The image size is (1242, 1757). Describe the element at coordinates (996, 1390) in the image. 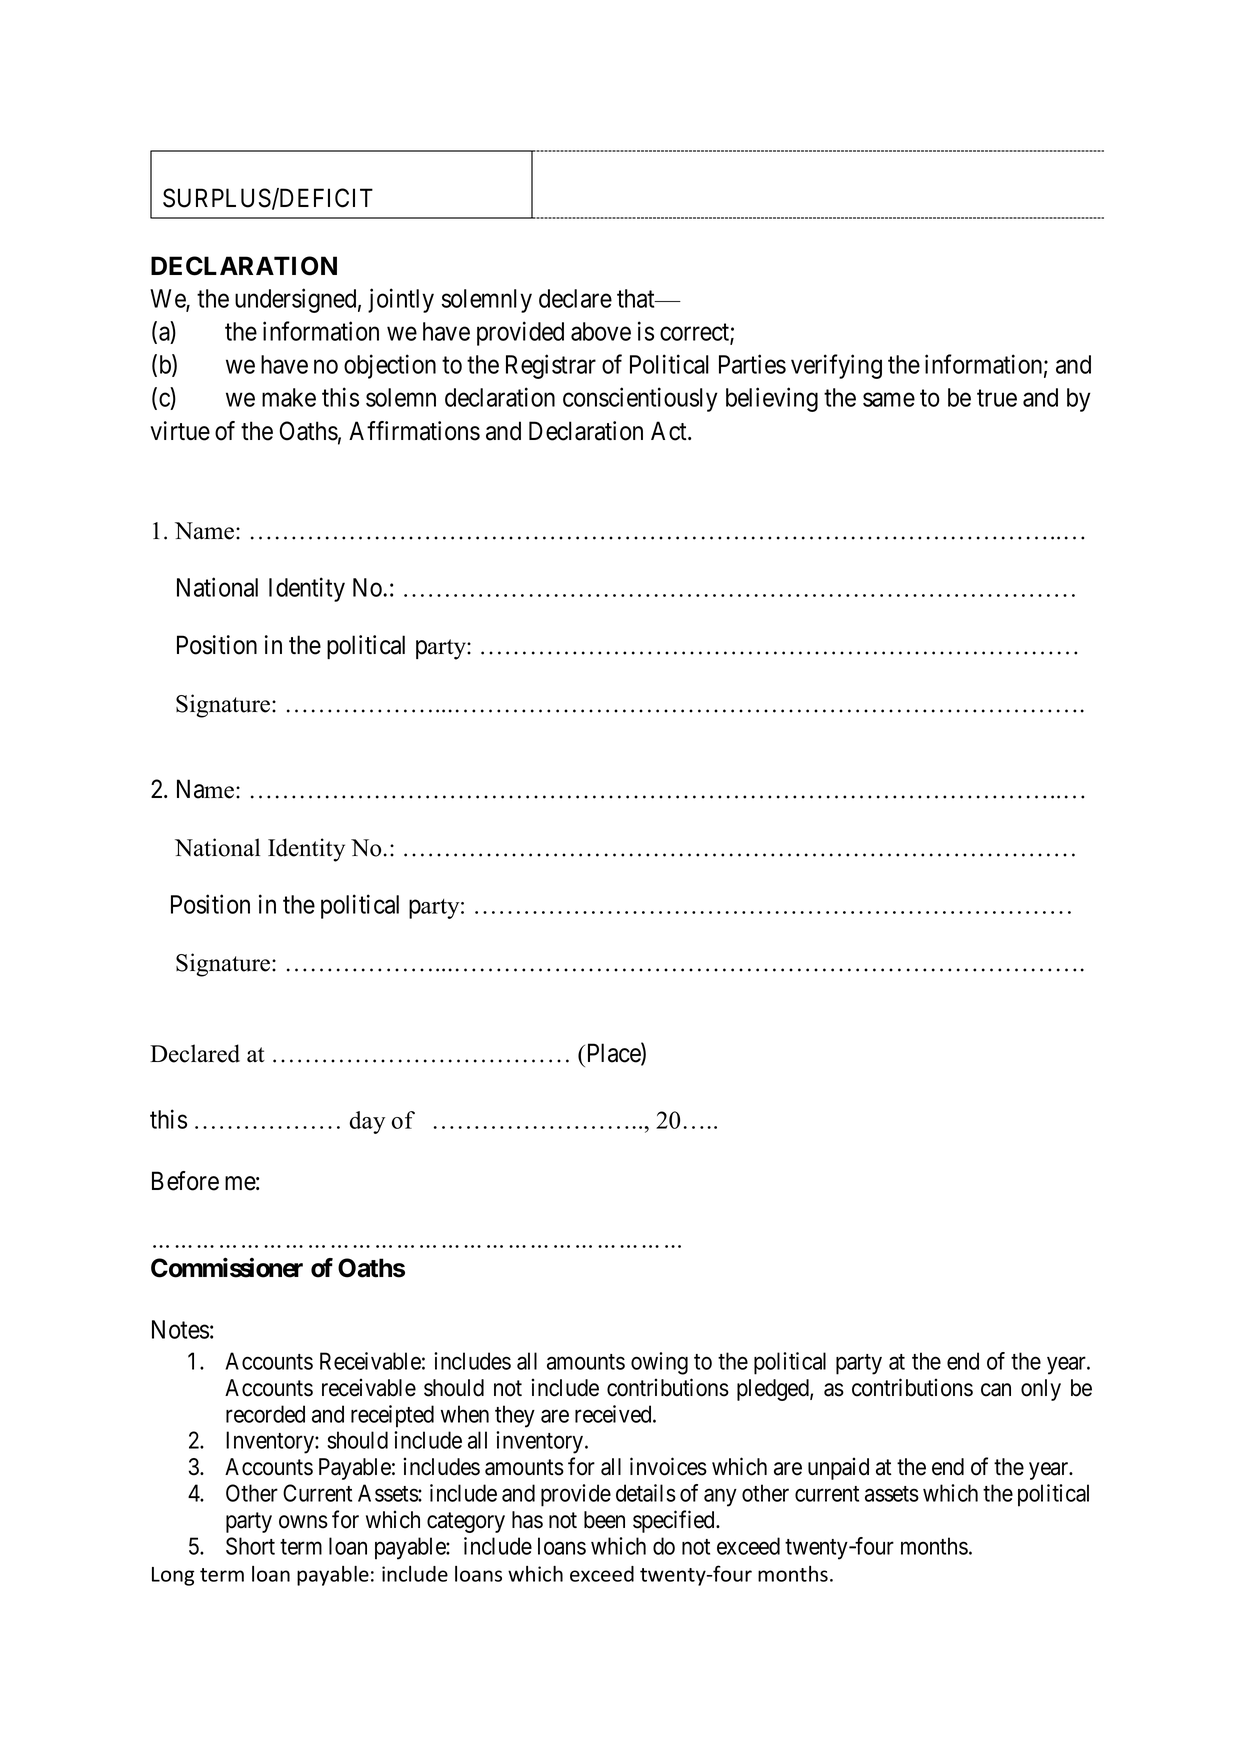

I see `can` at that location.
